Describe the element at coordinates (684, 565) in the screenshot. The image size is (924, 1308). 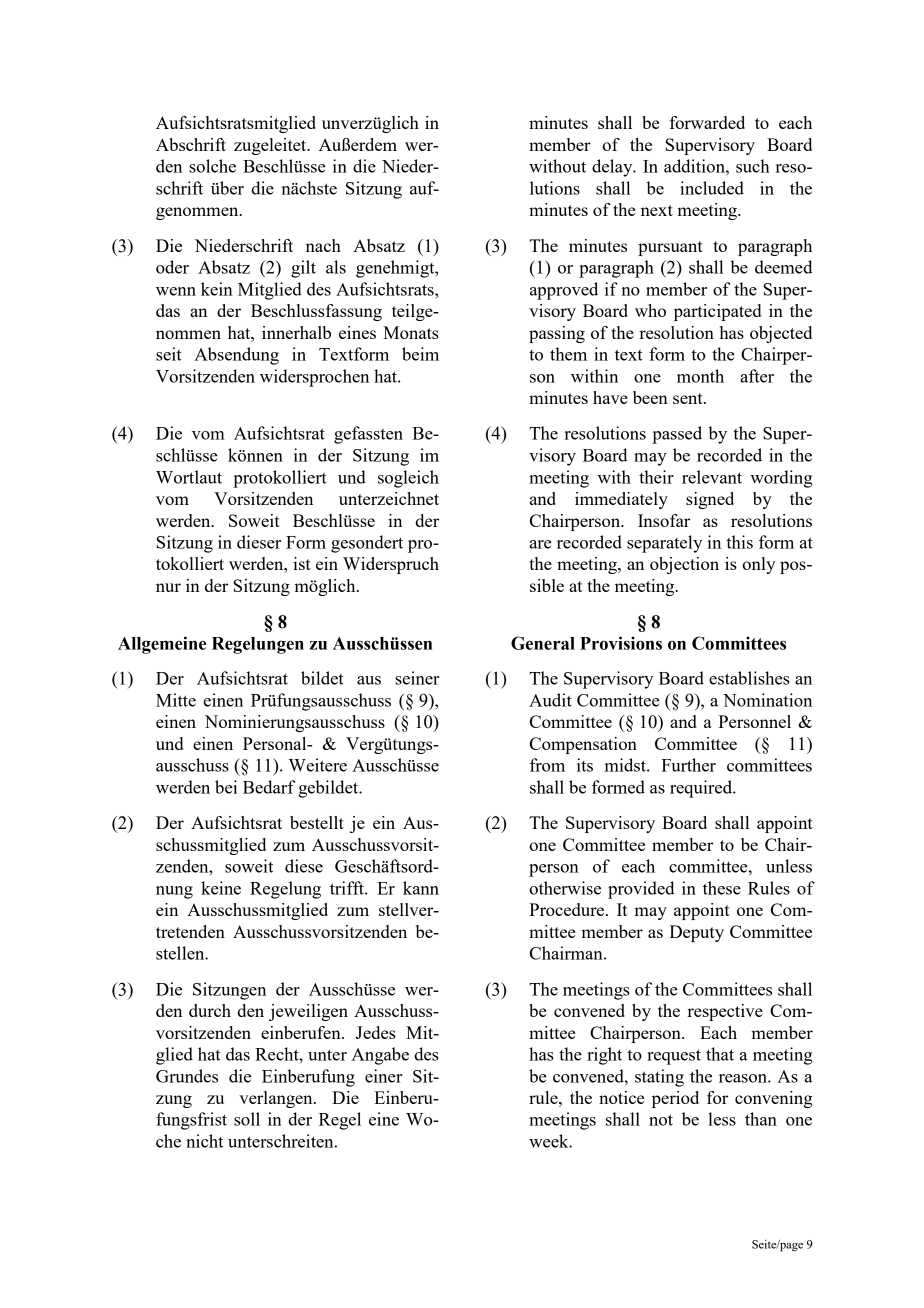
I see `objection` at that location.
